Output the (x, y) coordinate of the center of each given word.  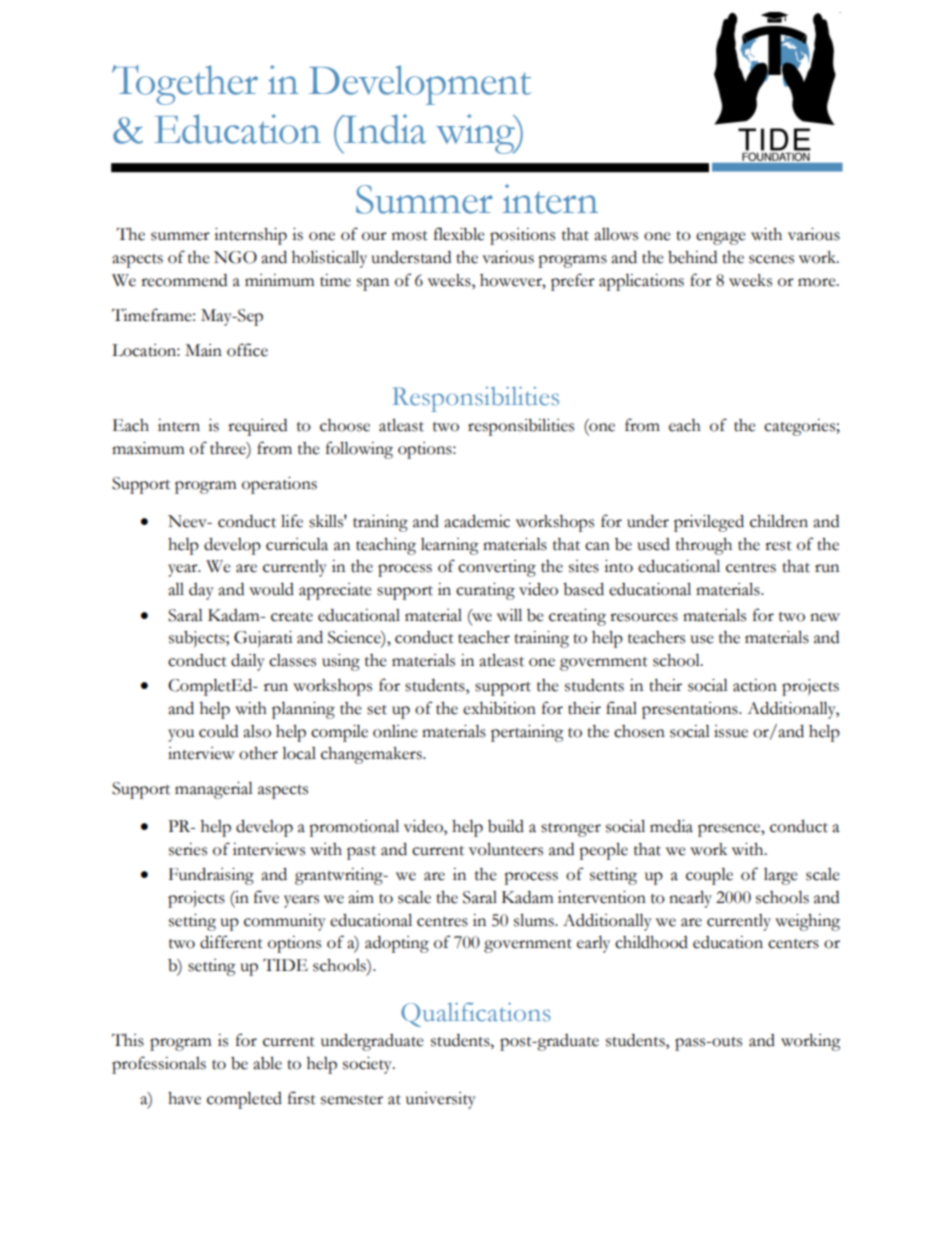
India (383, 129)
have (184, 1098)
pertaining (527, 733)
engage (721, 238)
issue (731, 731)
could (218, 731)
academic (477, 521)
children (779, 521)
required (257, 427)
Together (185, 85)
